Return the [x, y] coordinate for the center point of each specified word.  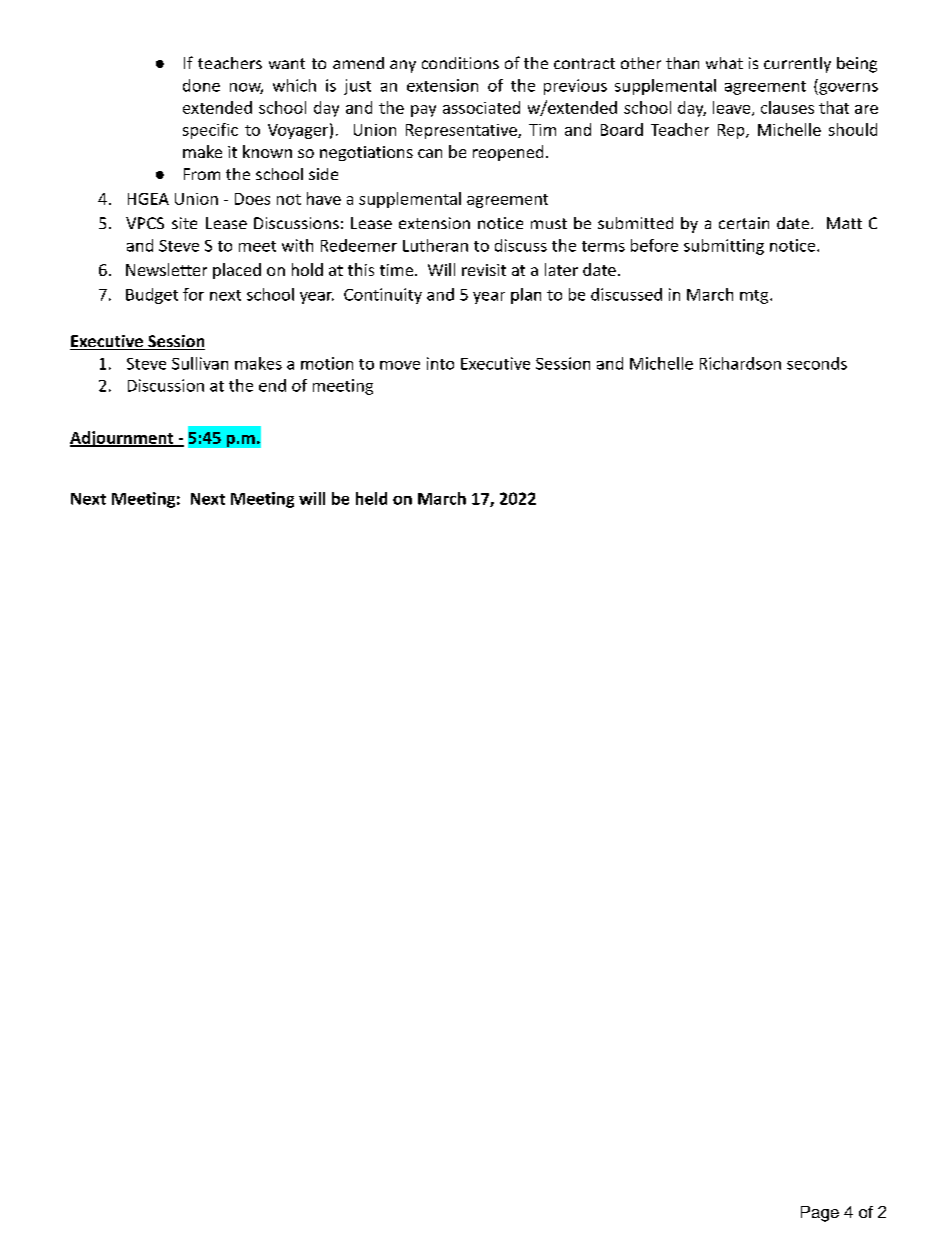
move [400, 365]
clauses [787, 107]
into [440, 363]
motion [327, 363]
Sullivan [200, 363]
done [201, 85]
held [371, 498]
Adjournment [123, 439]
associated [481, 107]
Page [820, 1214]
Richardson [740, 363]
